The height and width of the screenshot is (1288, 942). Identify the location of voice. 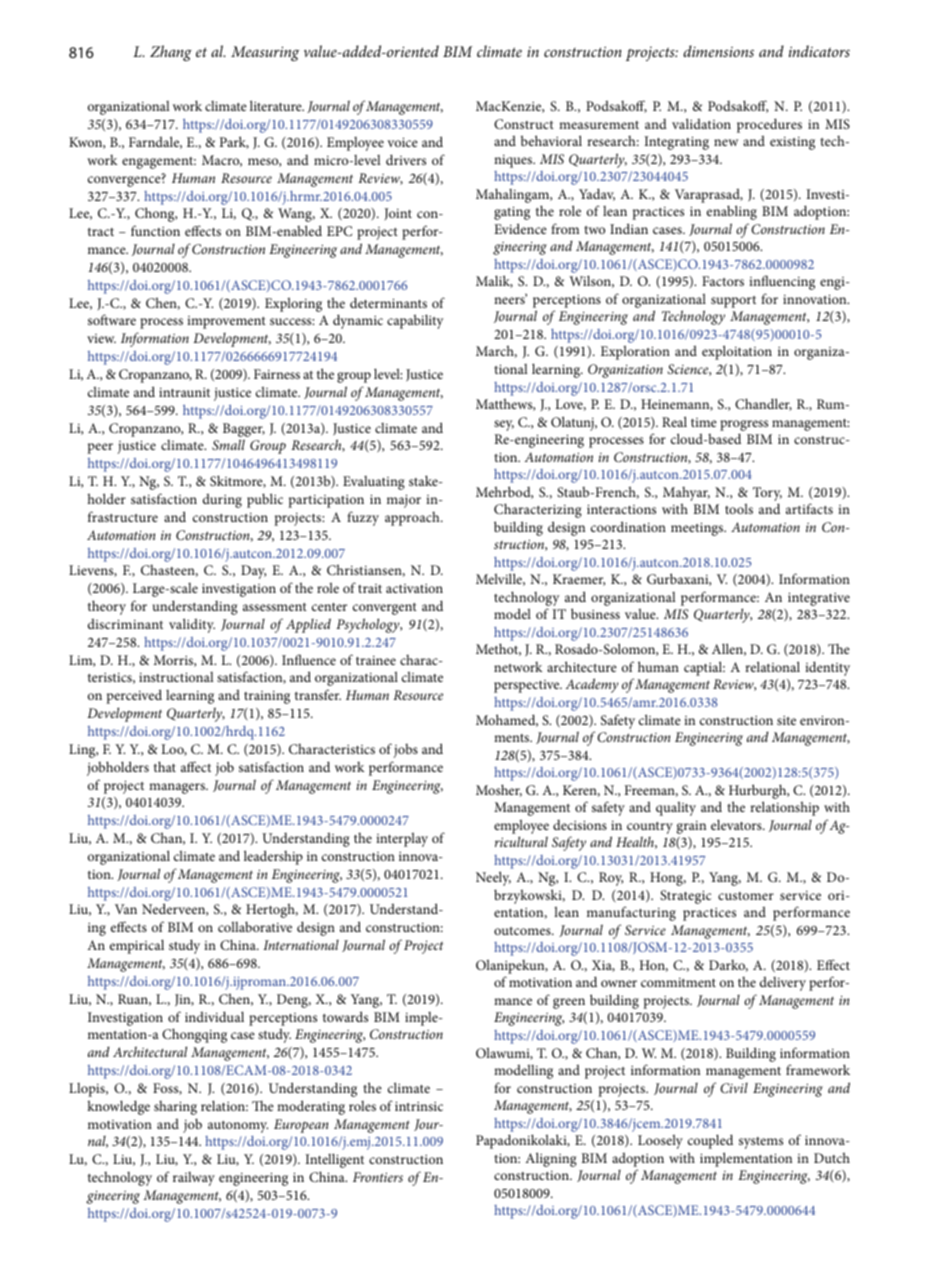
(402, 142).
